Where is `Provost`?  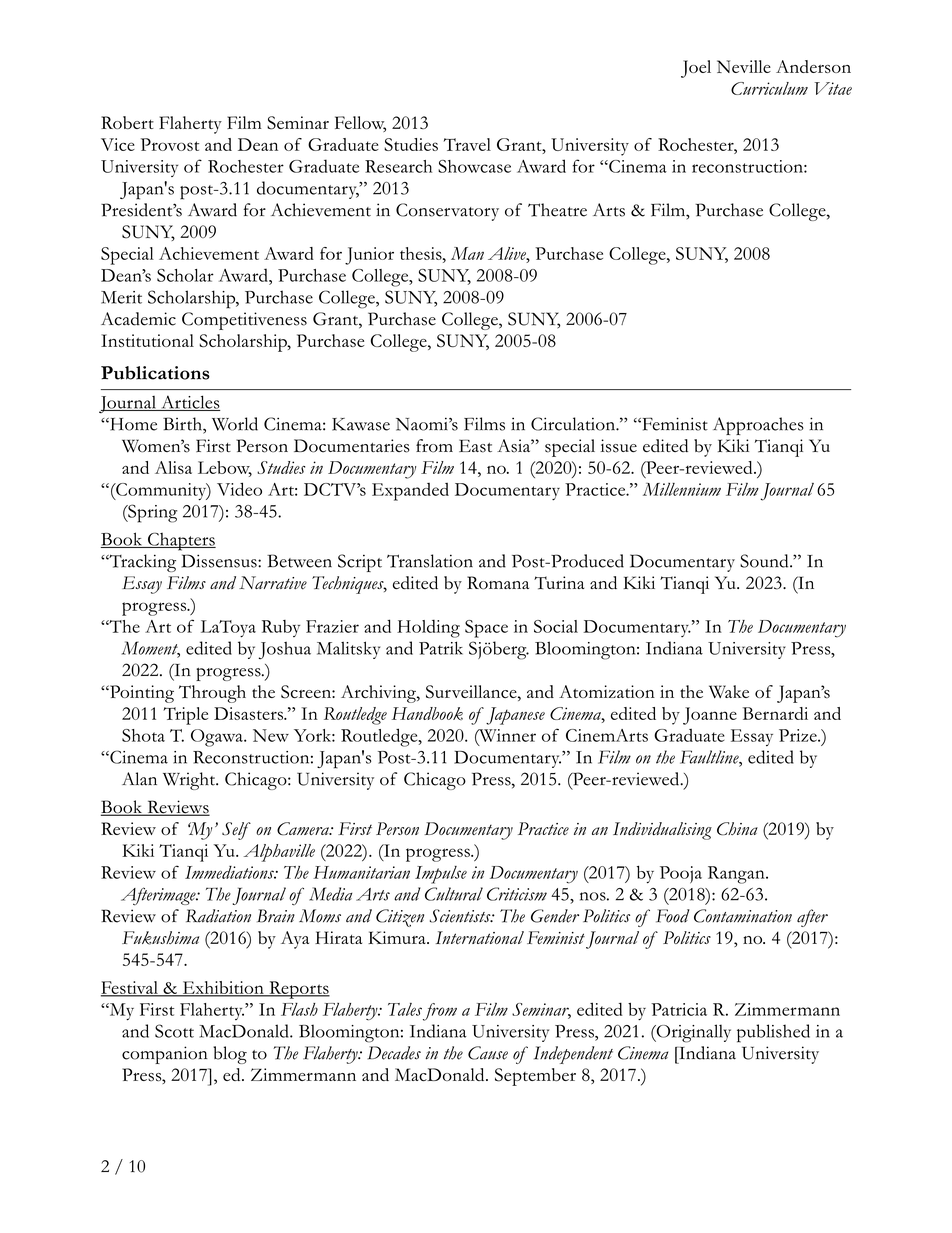
Provost is located at coordinates (170, 144).
